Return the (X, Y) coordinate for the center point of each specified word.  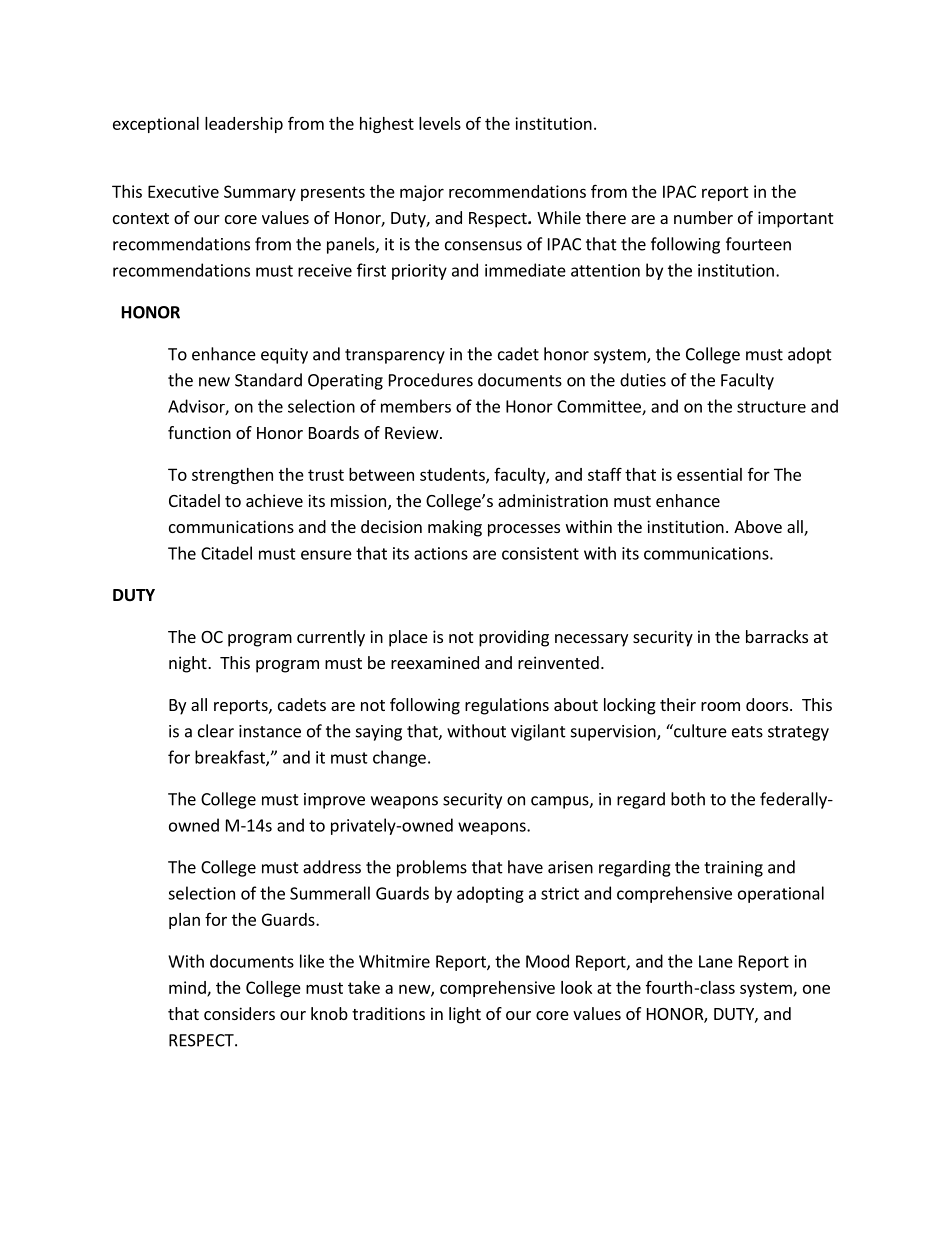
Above (758, 526)
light (465, 1015)
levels (440, 123)
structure (771, 407)
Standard (268, 380)
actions (441, 553)
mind (188, 988)
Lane (716, 961)
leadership (244, 125)
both (688, 799)
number (703, 217)
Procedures (431, 380)
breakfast (231, 758)
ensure (326, 555)
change (399, 758)
